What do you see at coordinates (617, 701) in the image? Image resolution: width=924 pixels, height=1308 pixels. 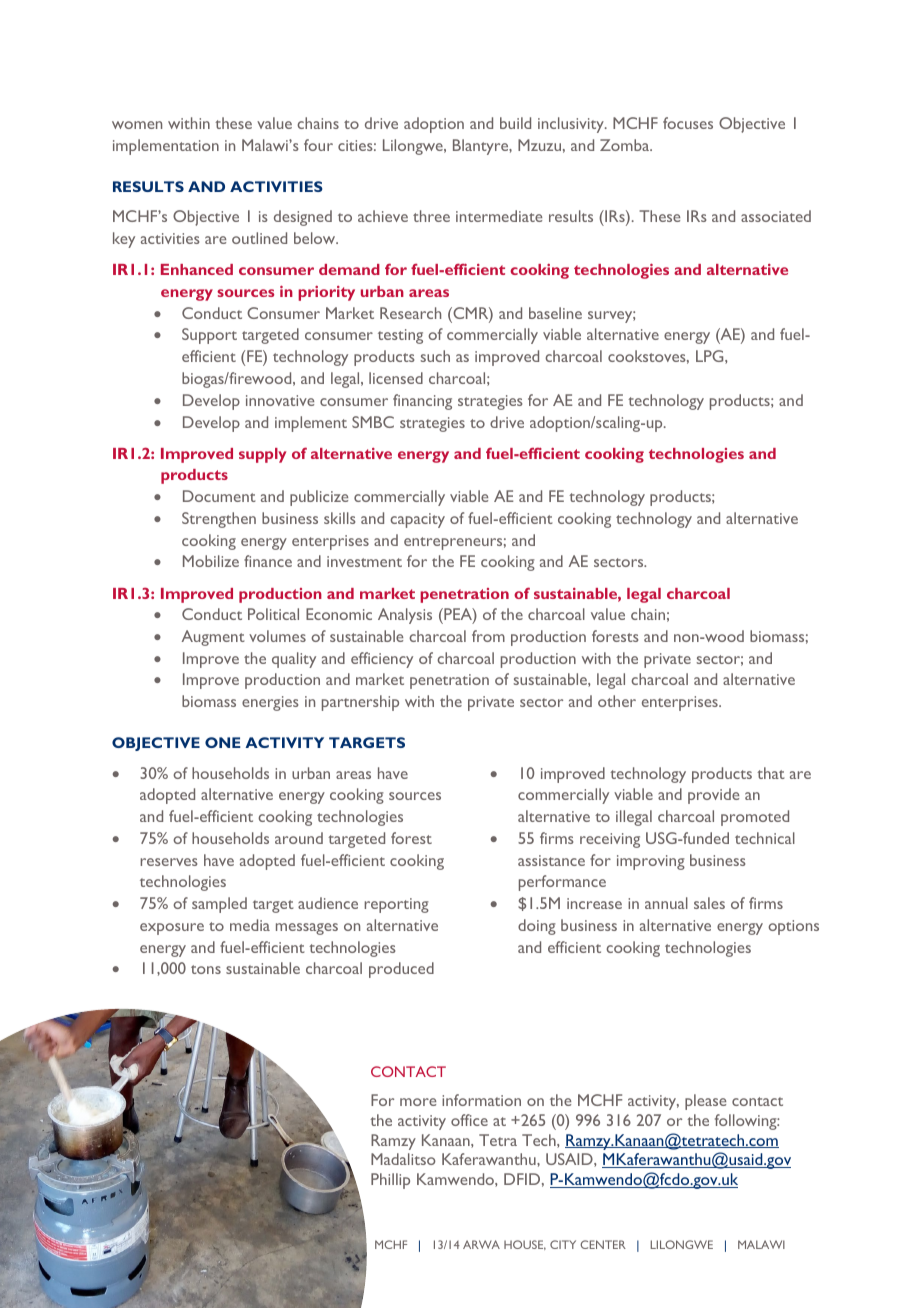 I see `other` at bounding box center [617, 701].
